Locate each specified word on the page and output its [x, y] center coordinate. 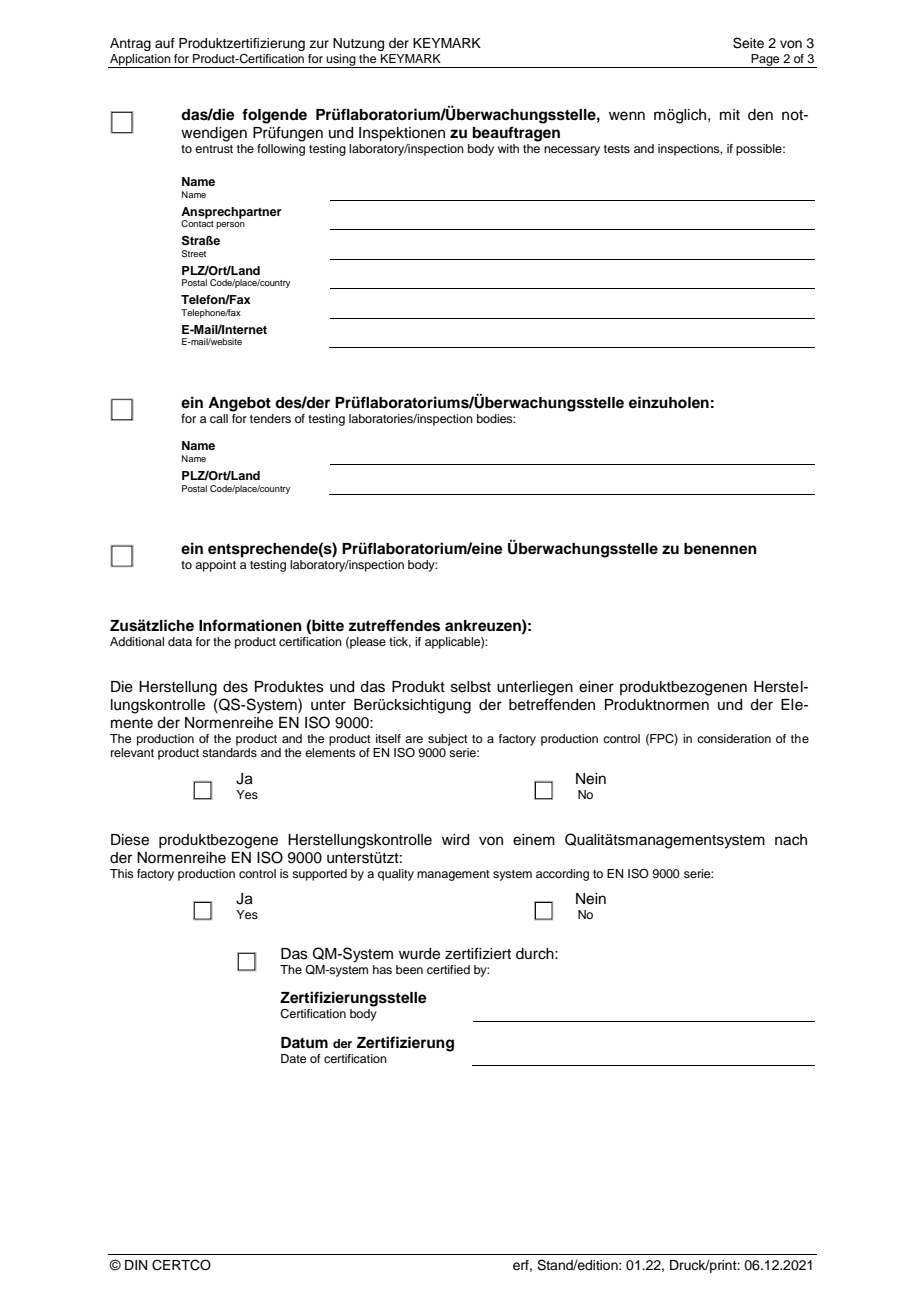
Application [140, 61]
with [508, 148]
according [562, 875]
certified [448, 969]
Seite [748, 43]
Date [293, 1058]
